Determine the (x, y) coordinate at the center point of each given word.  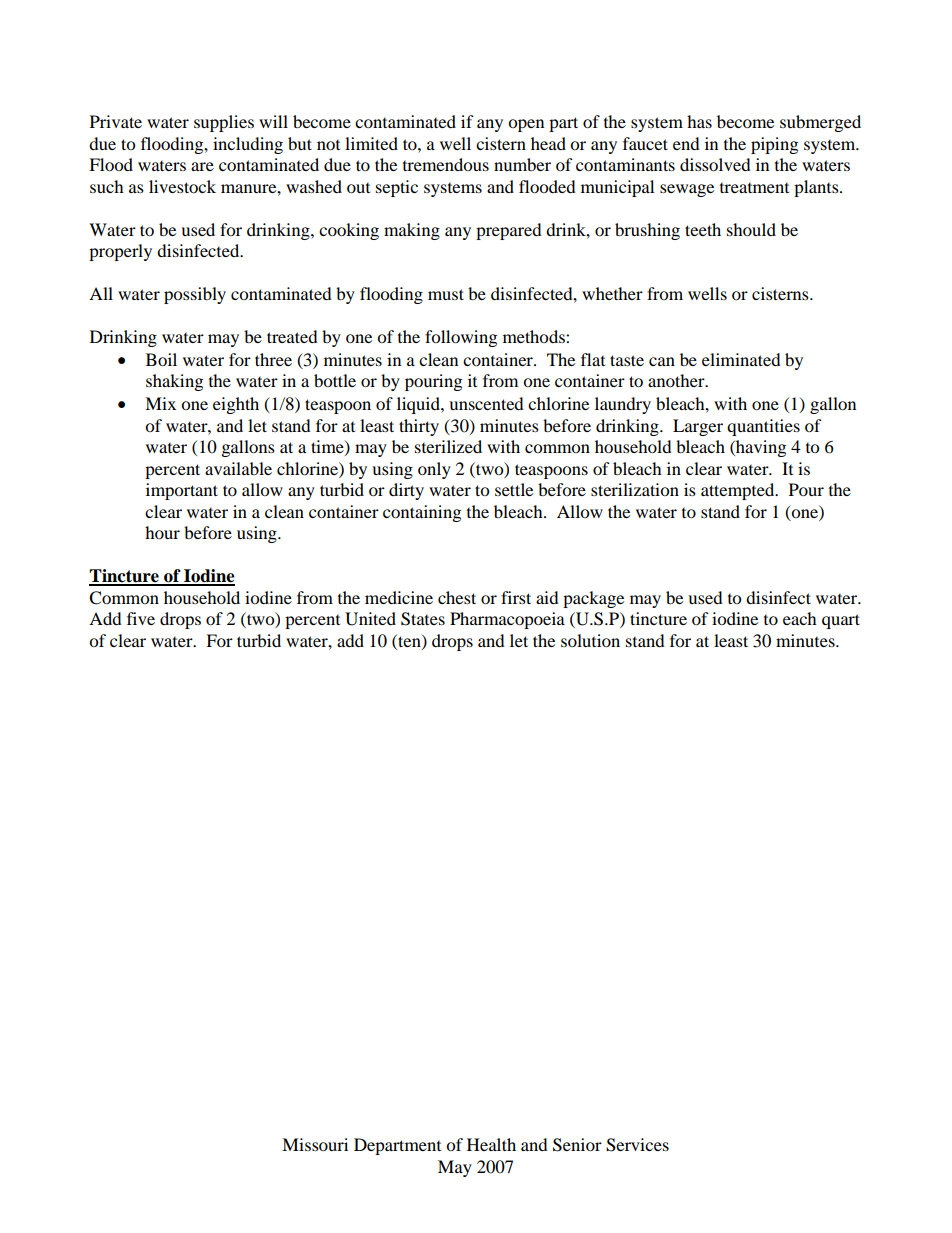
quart (841, 621)
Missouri (315, 1144)
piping (774, 145)
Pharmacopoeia (507, 620)
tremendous (446, 164)
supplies (224, 123)
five (141, 618)
